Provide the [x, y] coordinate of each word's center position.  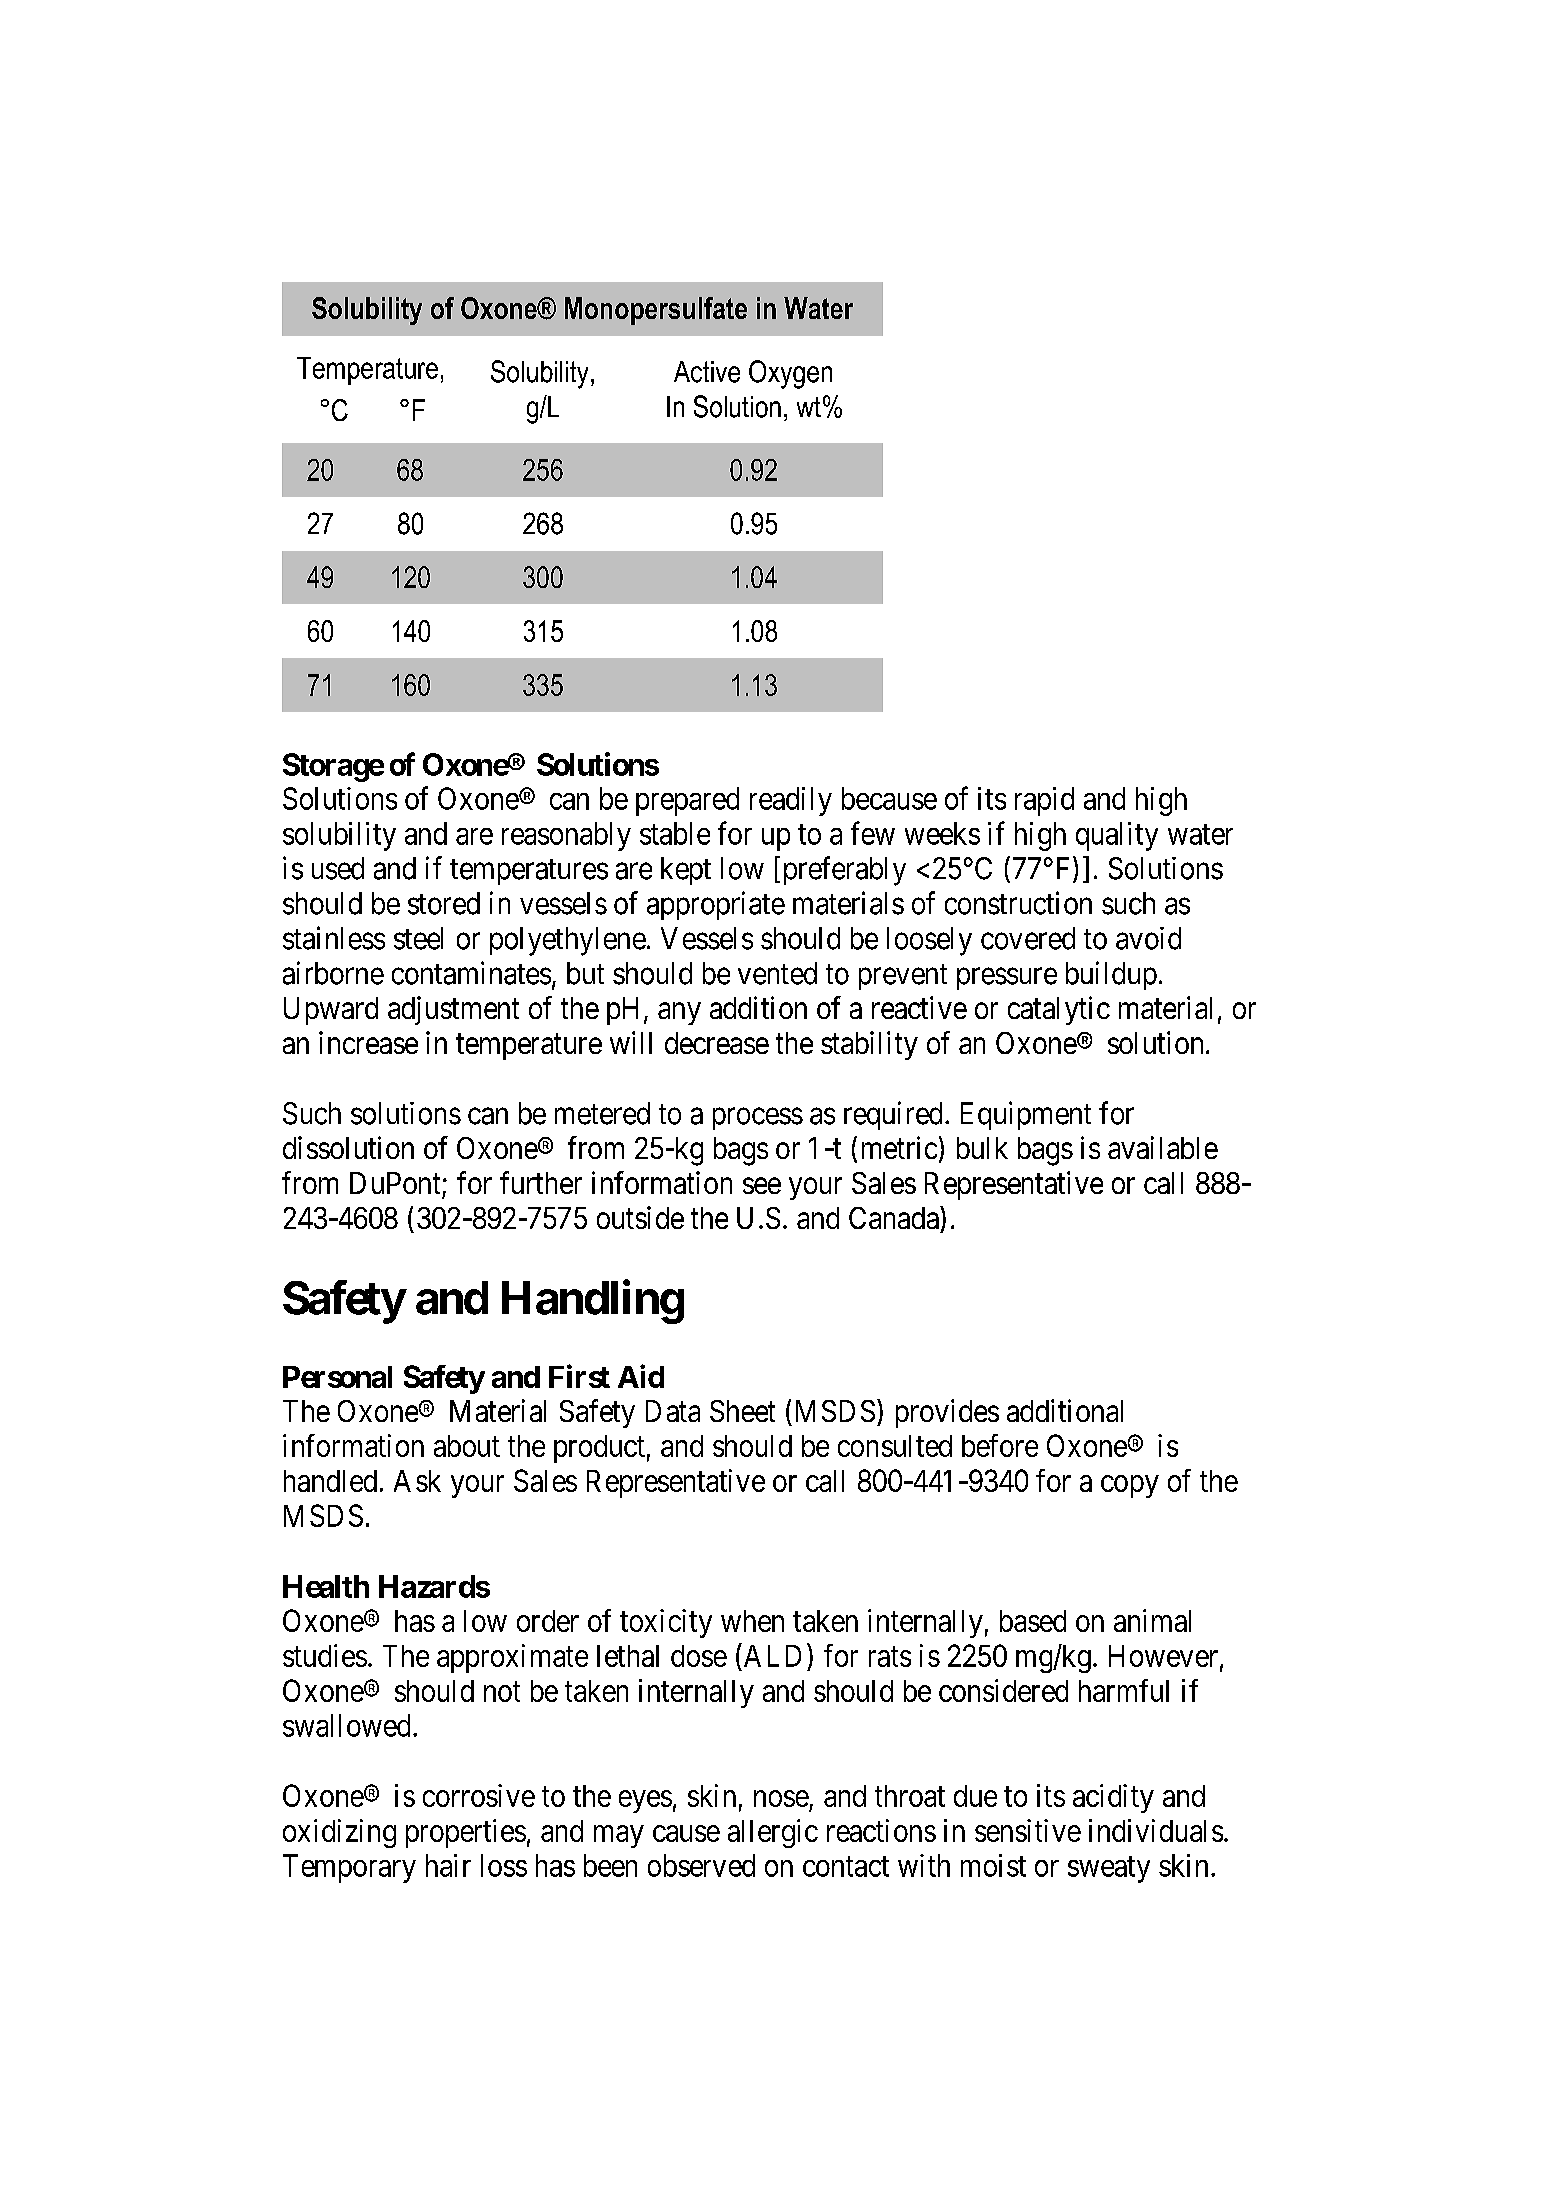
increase [368, 1042]
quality [1117, 836]
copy [1130, 1486]
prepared [687, 801]
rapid [1044, 801]
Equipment [1026, 1115]
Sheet [742, 1411]
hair [448, 1865]
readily [791, 801]
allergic [773, 1833]
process [758, 1119]
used [338, 868]
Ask [417, 1481]
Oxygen [790, 374]
